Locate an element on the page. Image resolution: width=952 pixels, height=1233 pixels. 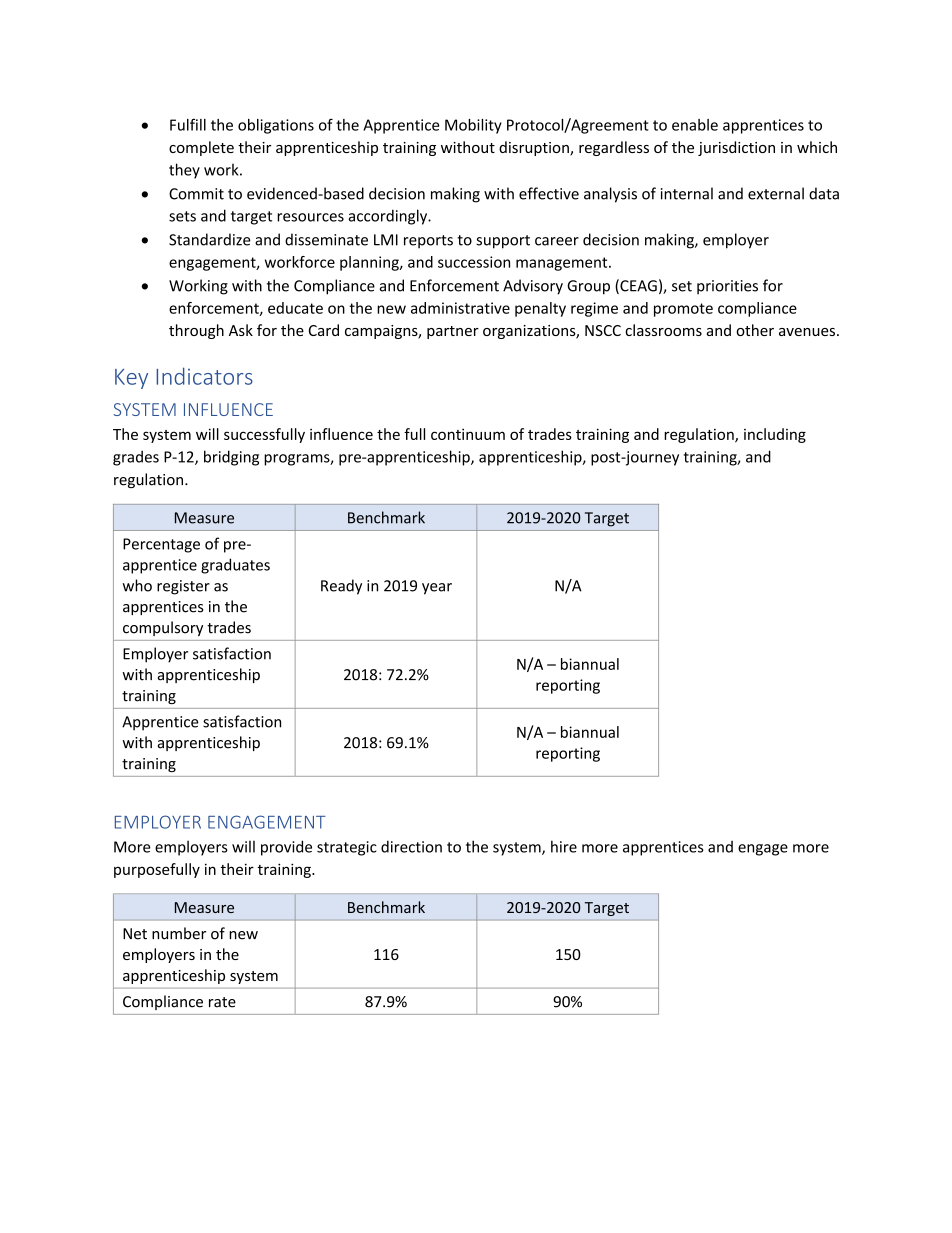
complete is located at coordinates (201, 148).
